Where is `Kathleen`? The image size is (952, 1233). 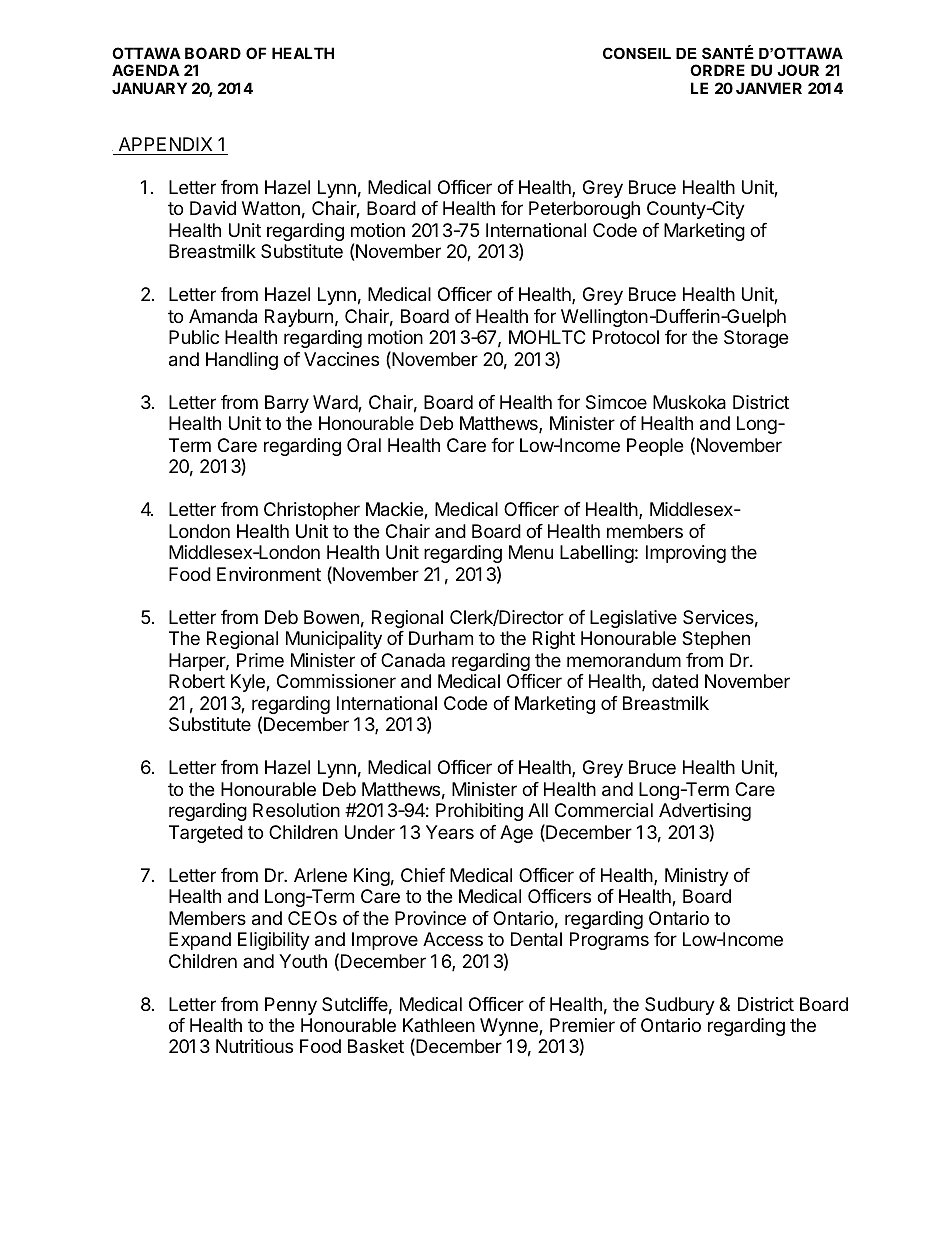 Kathleen is located at coordinates (439, 1025).
